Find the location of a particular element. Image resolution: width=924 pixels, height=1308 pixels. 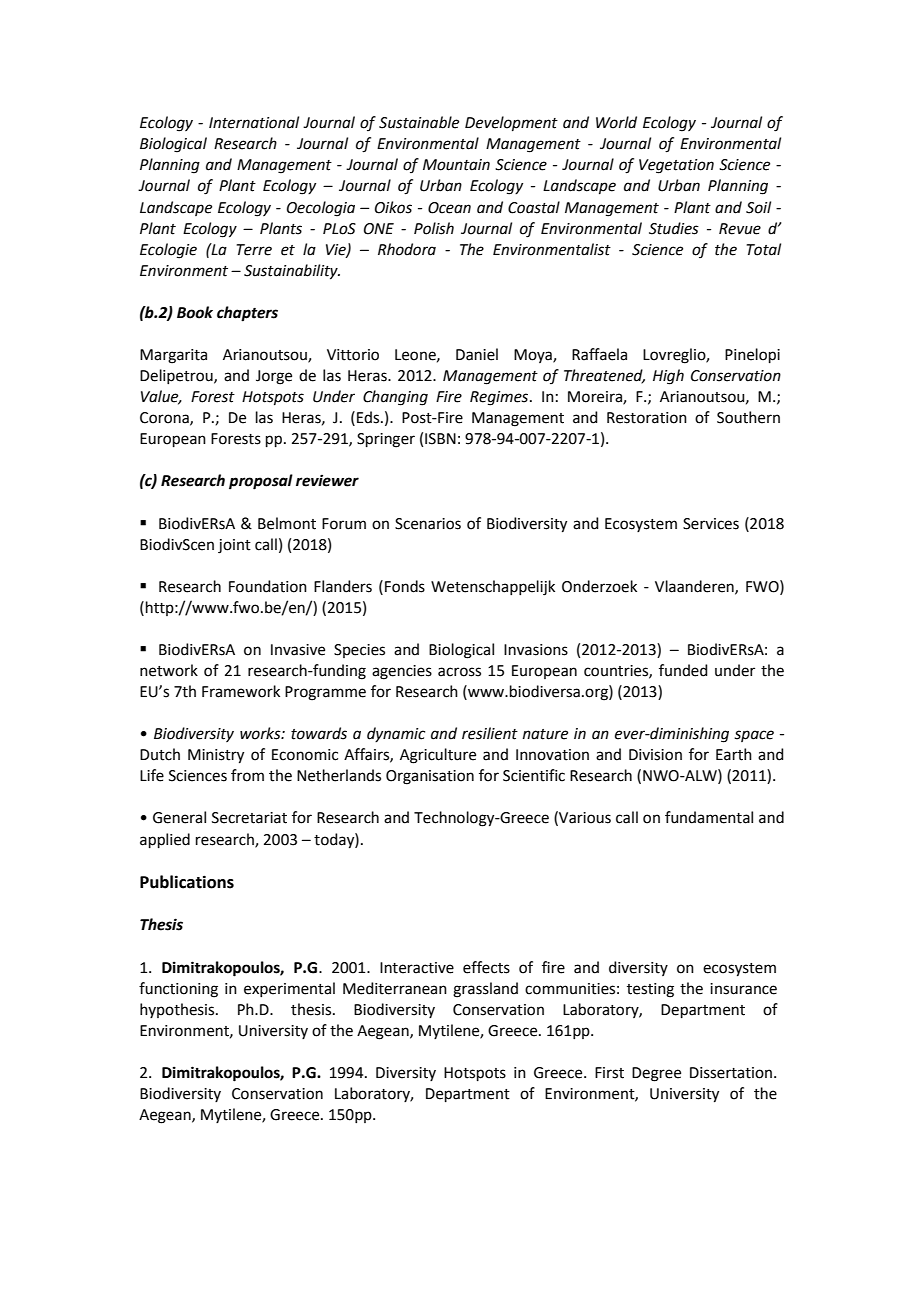

Organisation is located at coordinates (430, 777).
